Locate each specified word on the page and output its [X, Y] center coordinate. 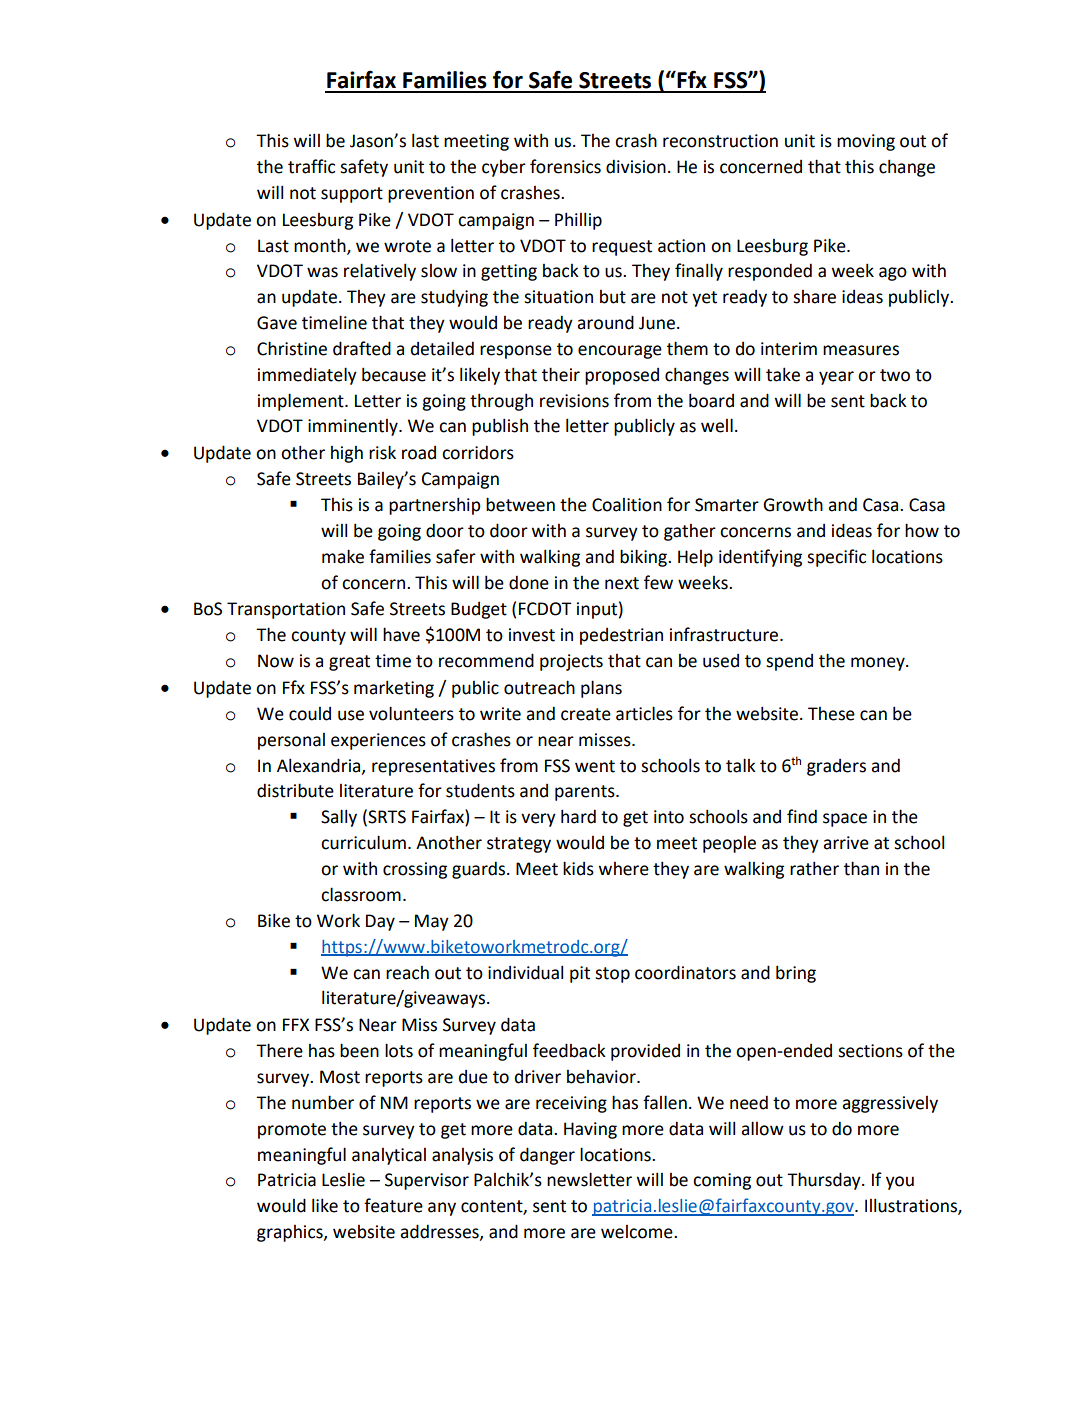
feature [393, 1205]
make [343, 556]
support [352, 195]
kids [578, 868]
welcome [638, 1232]
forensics [565, 166]
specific [836, 558]
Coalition [627, 505]
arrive [846, 843]
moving [866, 142]
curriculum [363, 842]
